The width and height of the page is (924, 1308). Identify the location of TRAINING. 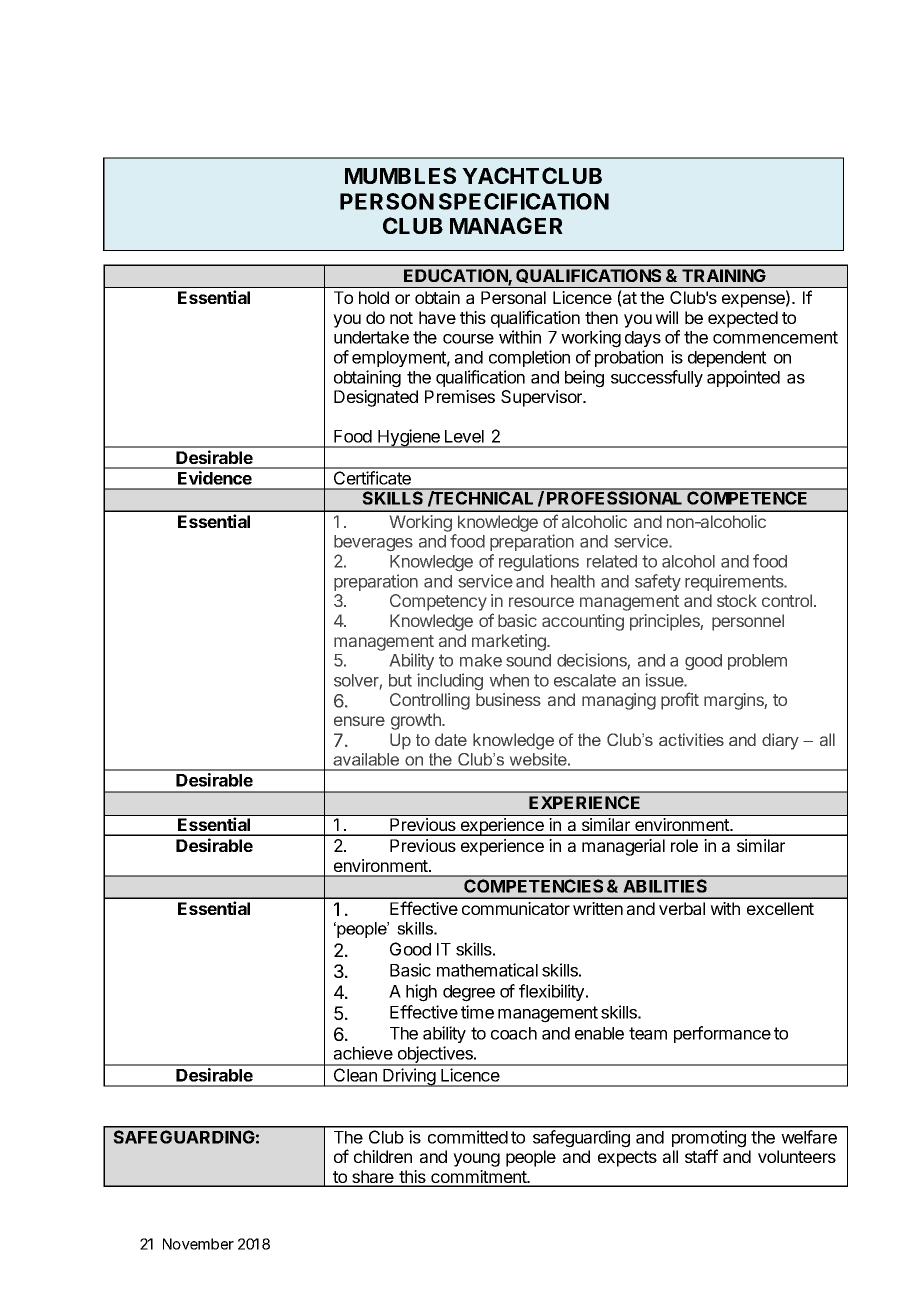
(724, 275).
